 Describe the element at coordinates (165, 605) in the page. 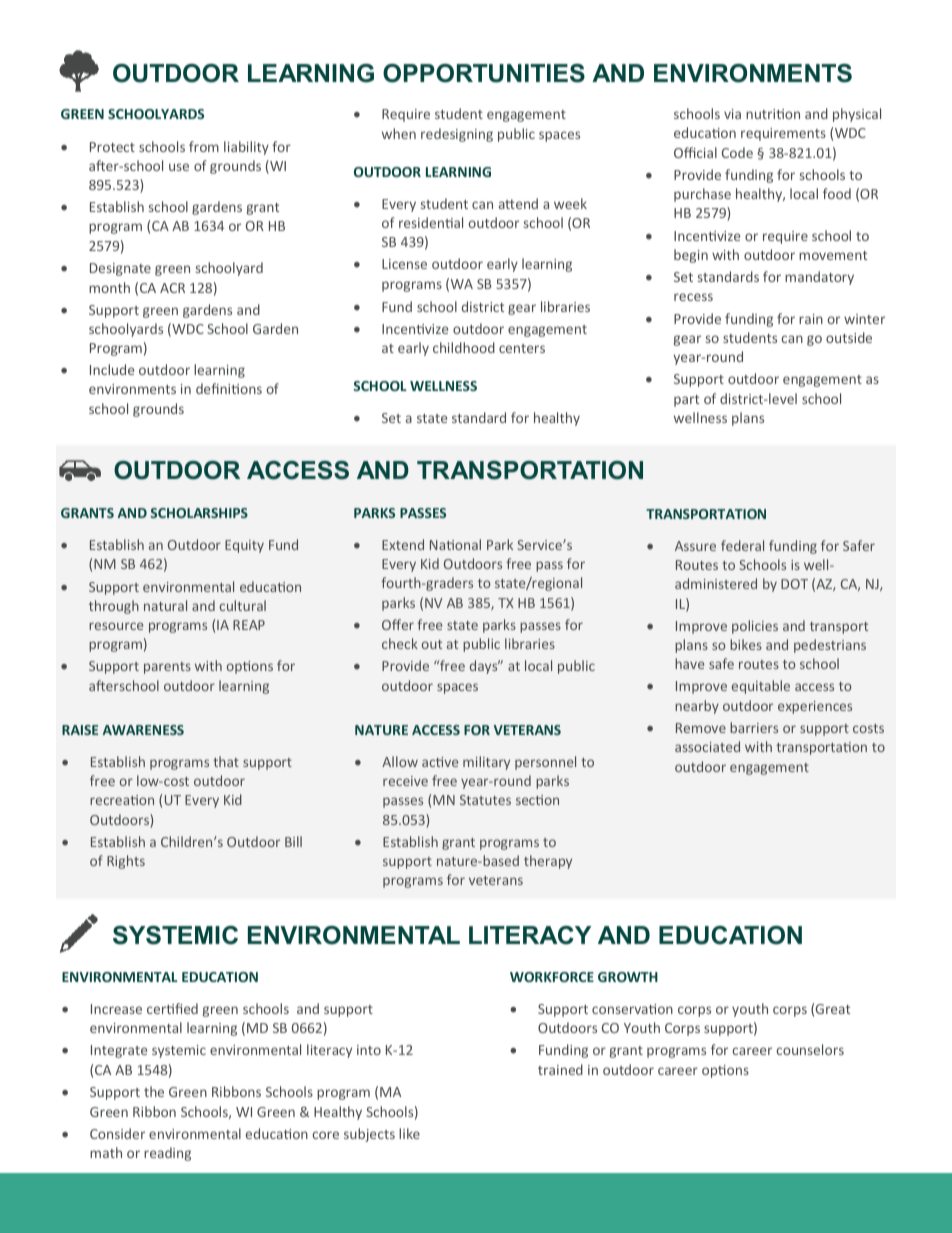

I see `natural` at that location.
